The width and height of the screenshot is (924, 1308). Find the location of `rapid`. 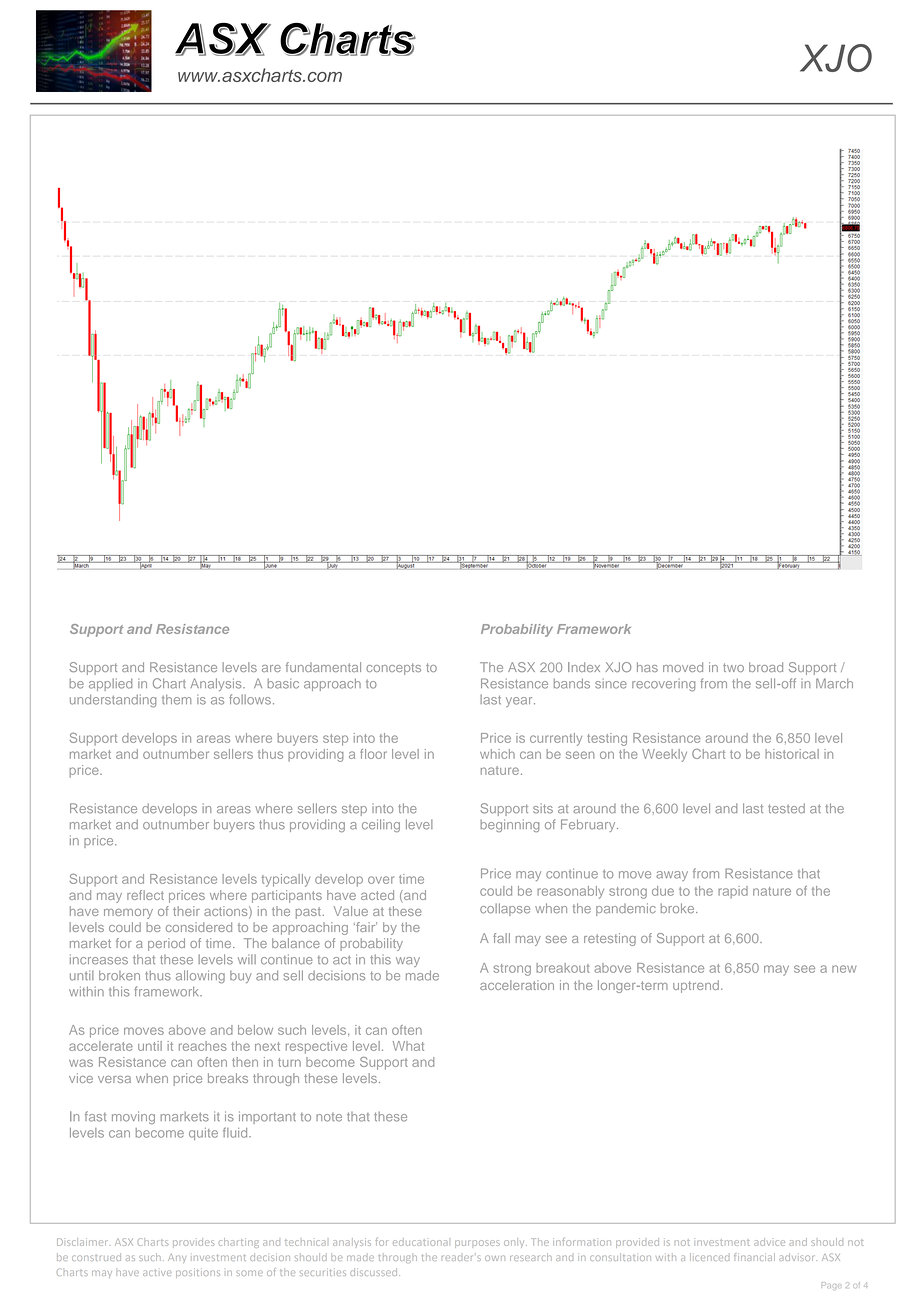

rapid is located at coordinates (733, 892).
